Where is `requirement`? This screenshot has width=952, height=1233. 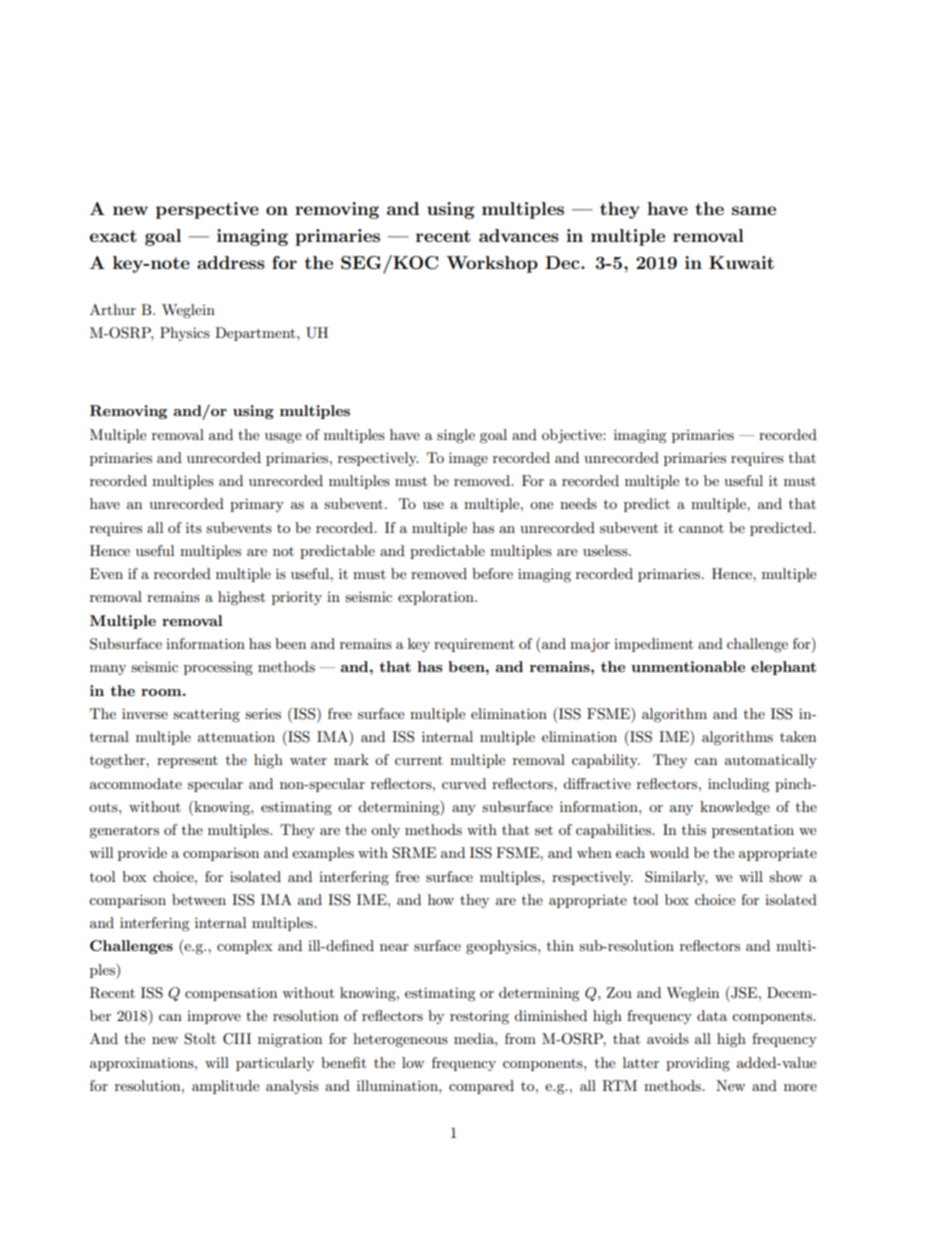
requirement is located at coordinates (474, 645).
